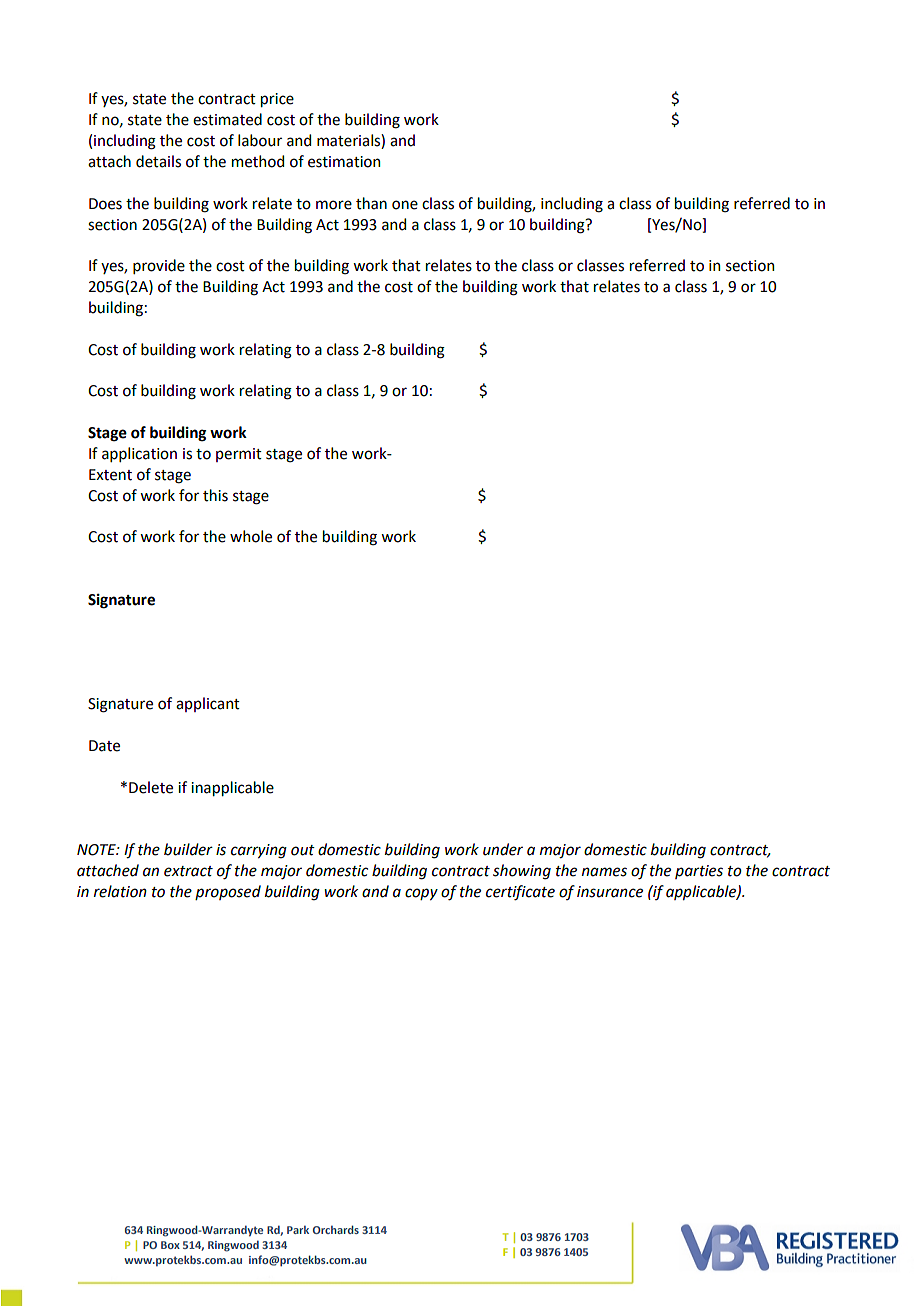 The width and height of the screenshot is (924, 1308). What do you see at coordinates (188, 849) in the screenshot?
I see `builder` at bounding box center [188, 849].
